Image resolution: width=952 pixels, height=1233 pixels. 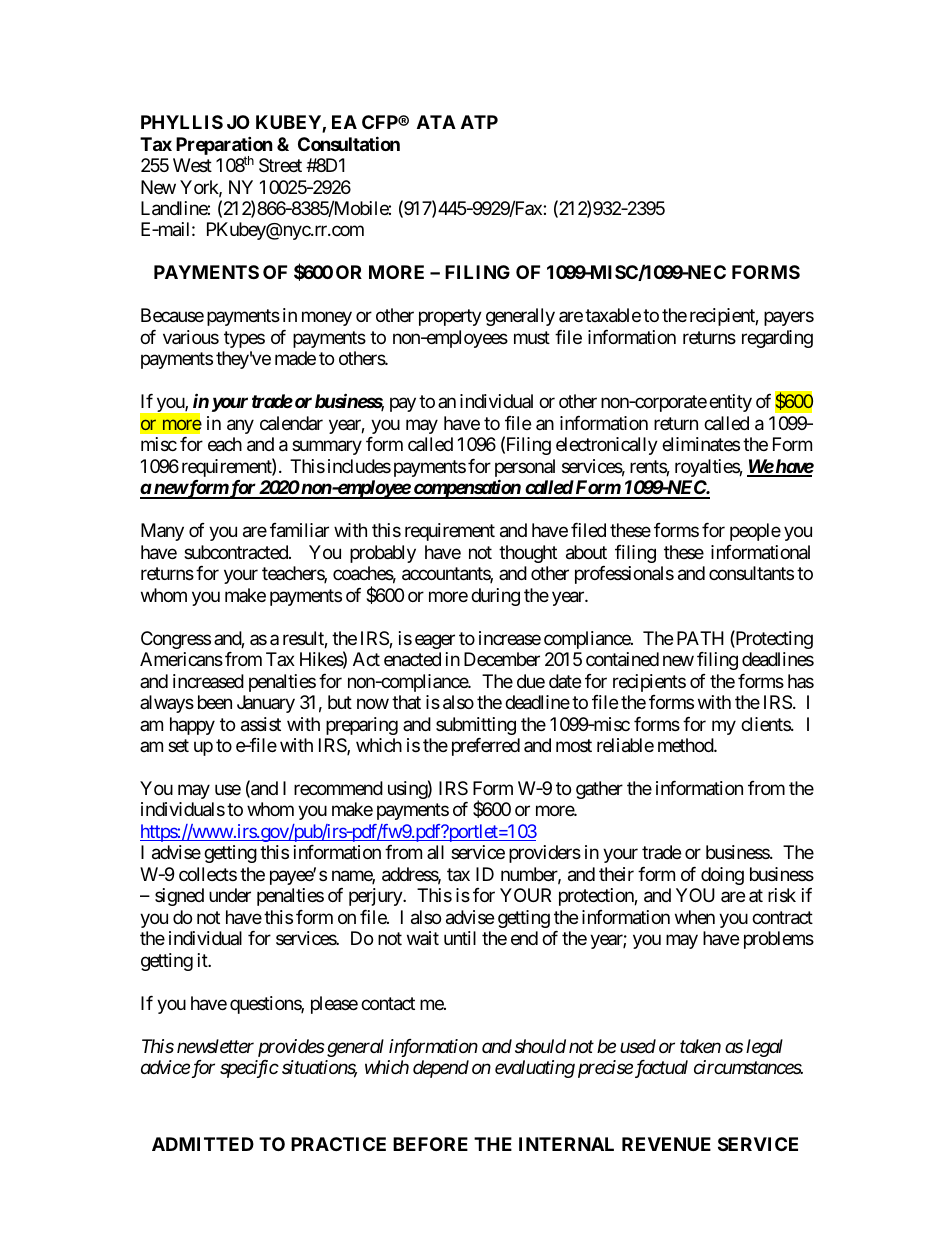 I want to click on submitting, so click(x=476, y=726).
